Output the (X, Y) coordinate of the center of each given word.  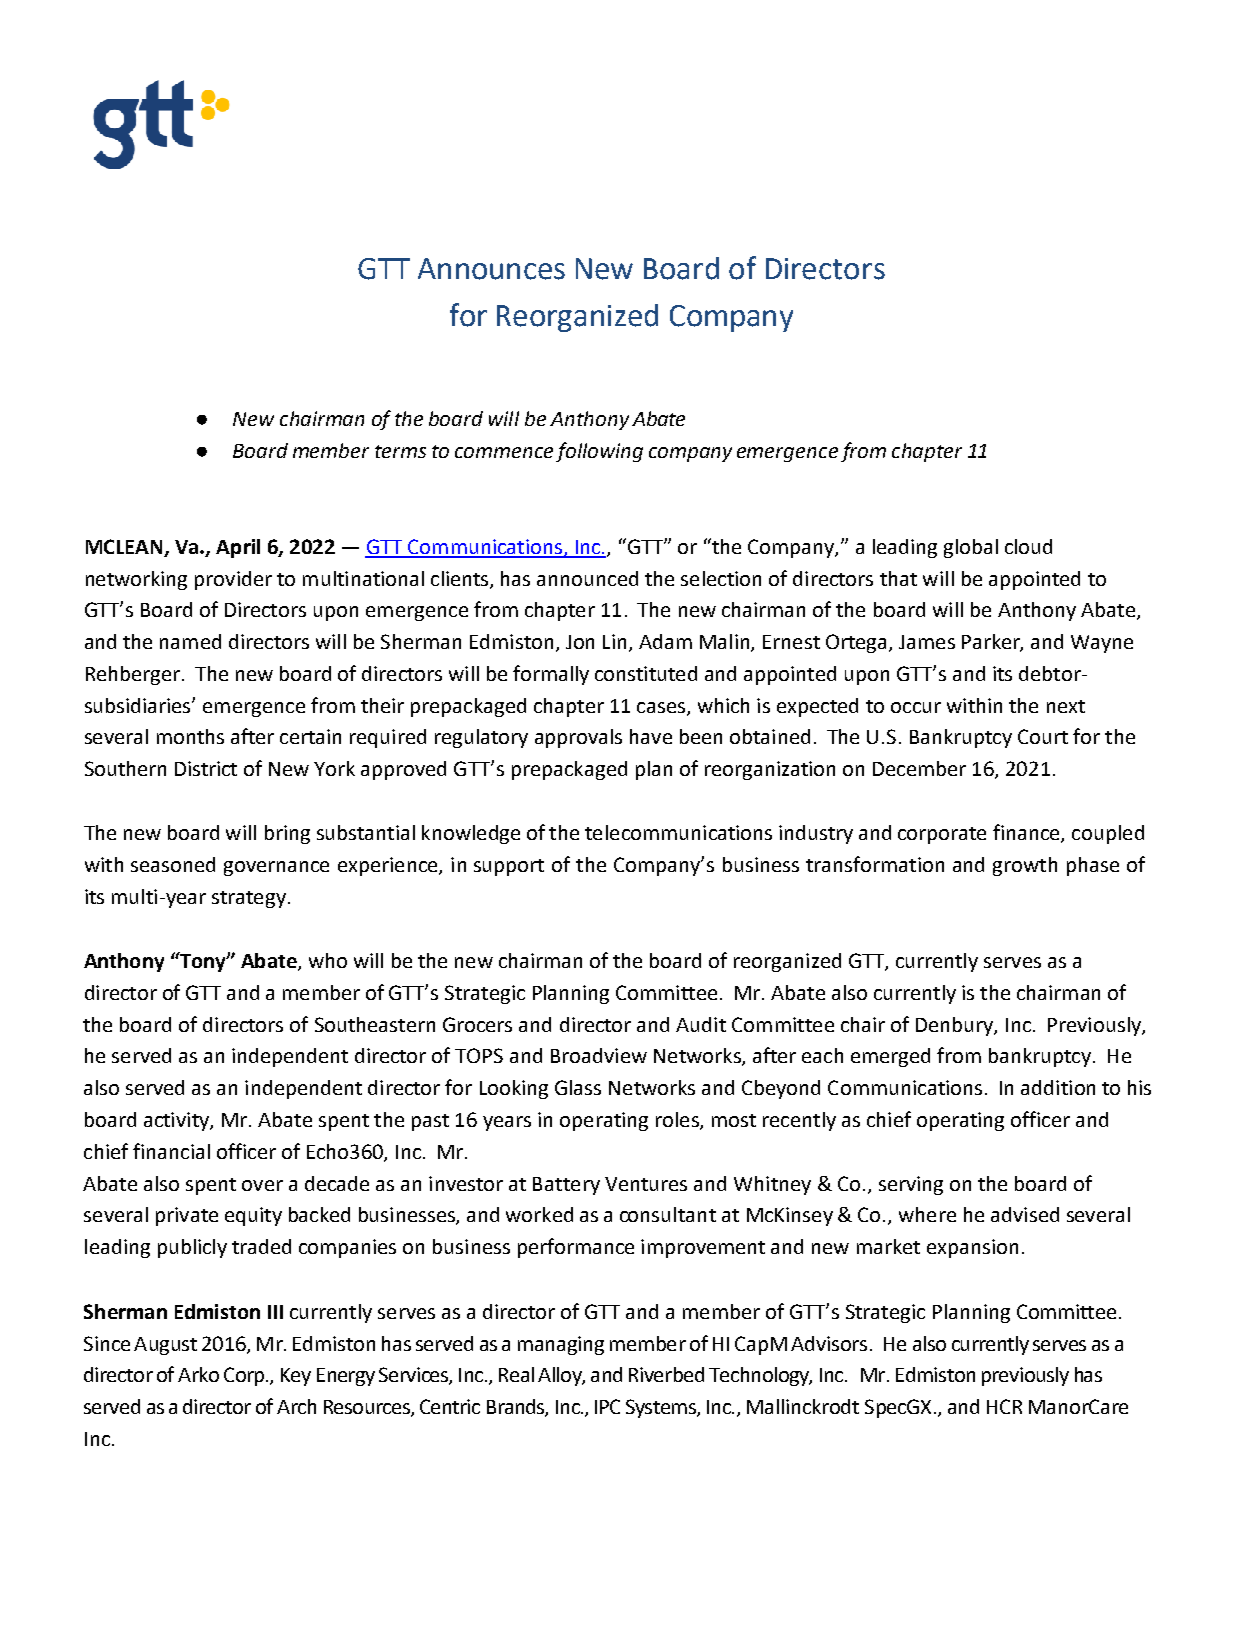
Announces (491, 269)
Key (296, 1377)
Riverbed (666, 1374)
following (599, 452)
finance (1027, 833)
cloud (1028, 546)
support (509, 867)
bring (287, 834)
